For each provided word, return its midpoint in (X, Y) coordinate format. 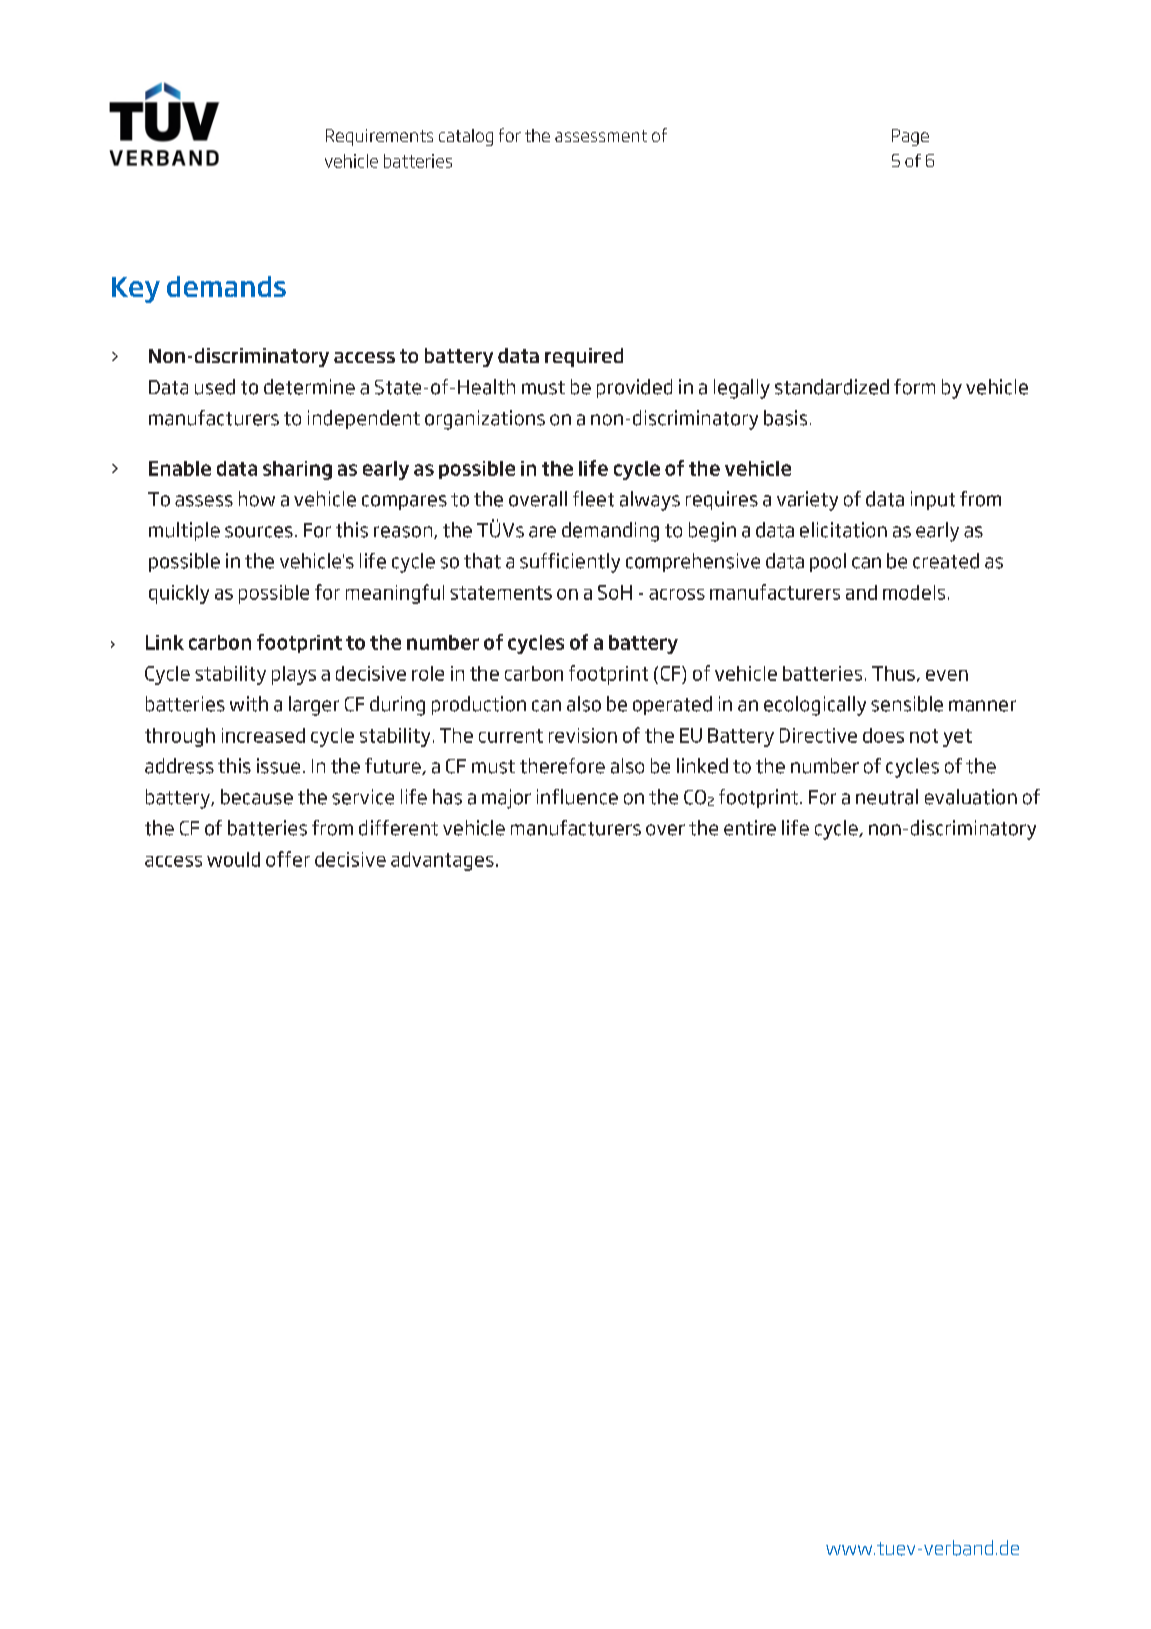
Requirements (379, 137)
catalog (466, 137)
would (233, 859)
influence (577, 797)
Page (910, 137)
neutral (887, 797)
